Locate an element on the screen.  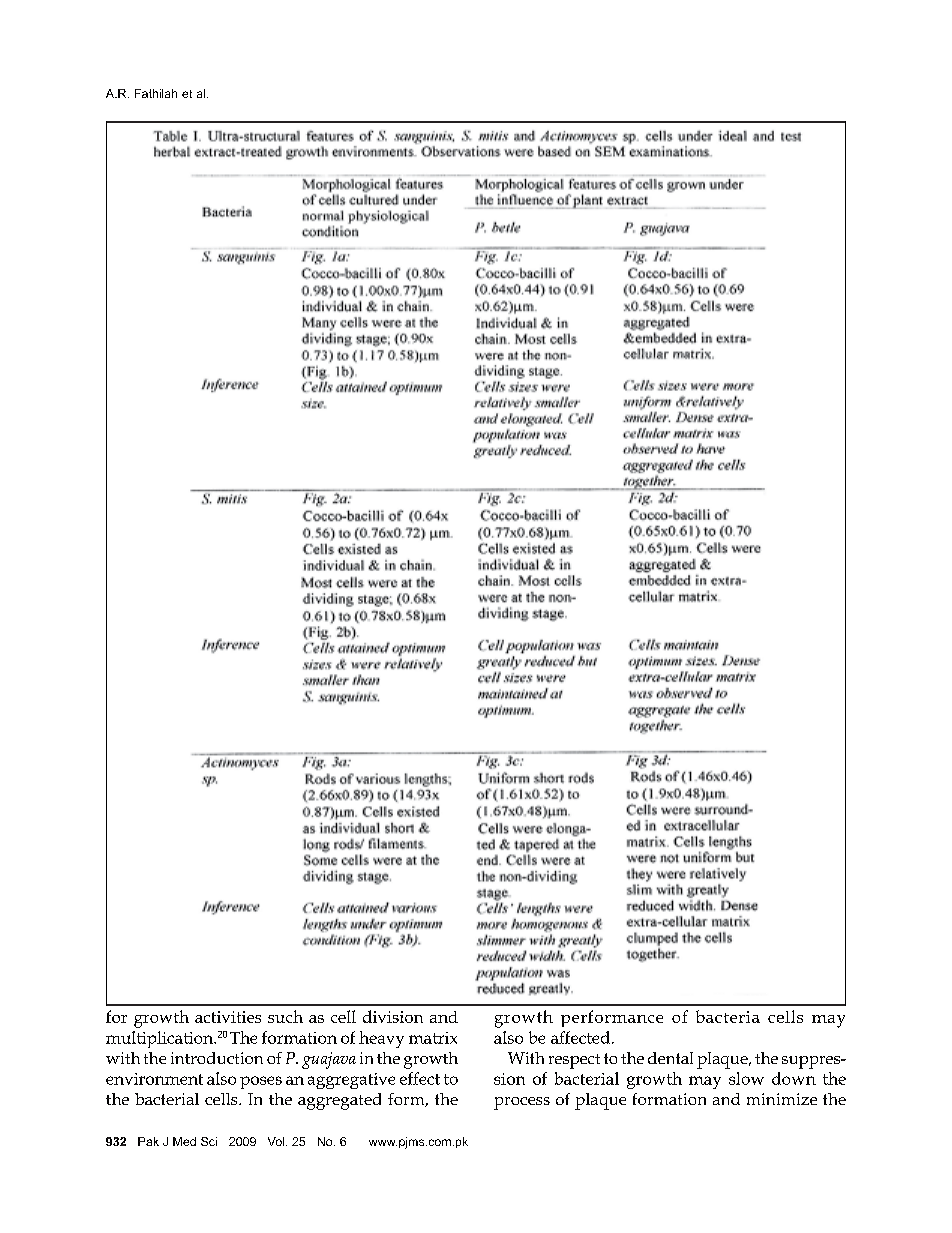
effect is located at coordinates (420, 1078).
